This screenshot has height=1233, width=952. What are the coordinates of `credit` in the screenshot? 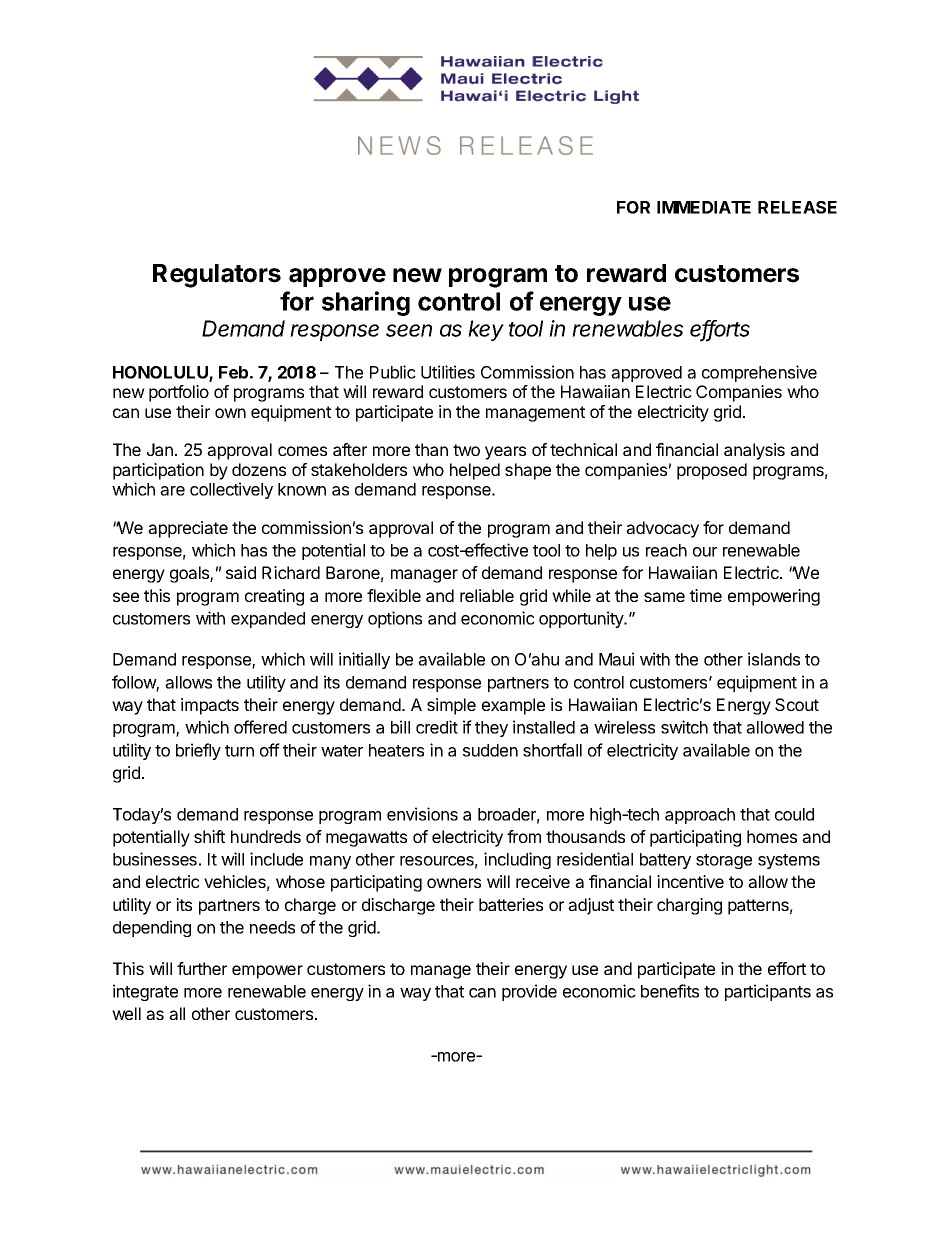 It's located at (437, 727).
